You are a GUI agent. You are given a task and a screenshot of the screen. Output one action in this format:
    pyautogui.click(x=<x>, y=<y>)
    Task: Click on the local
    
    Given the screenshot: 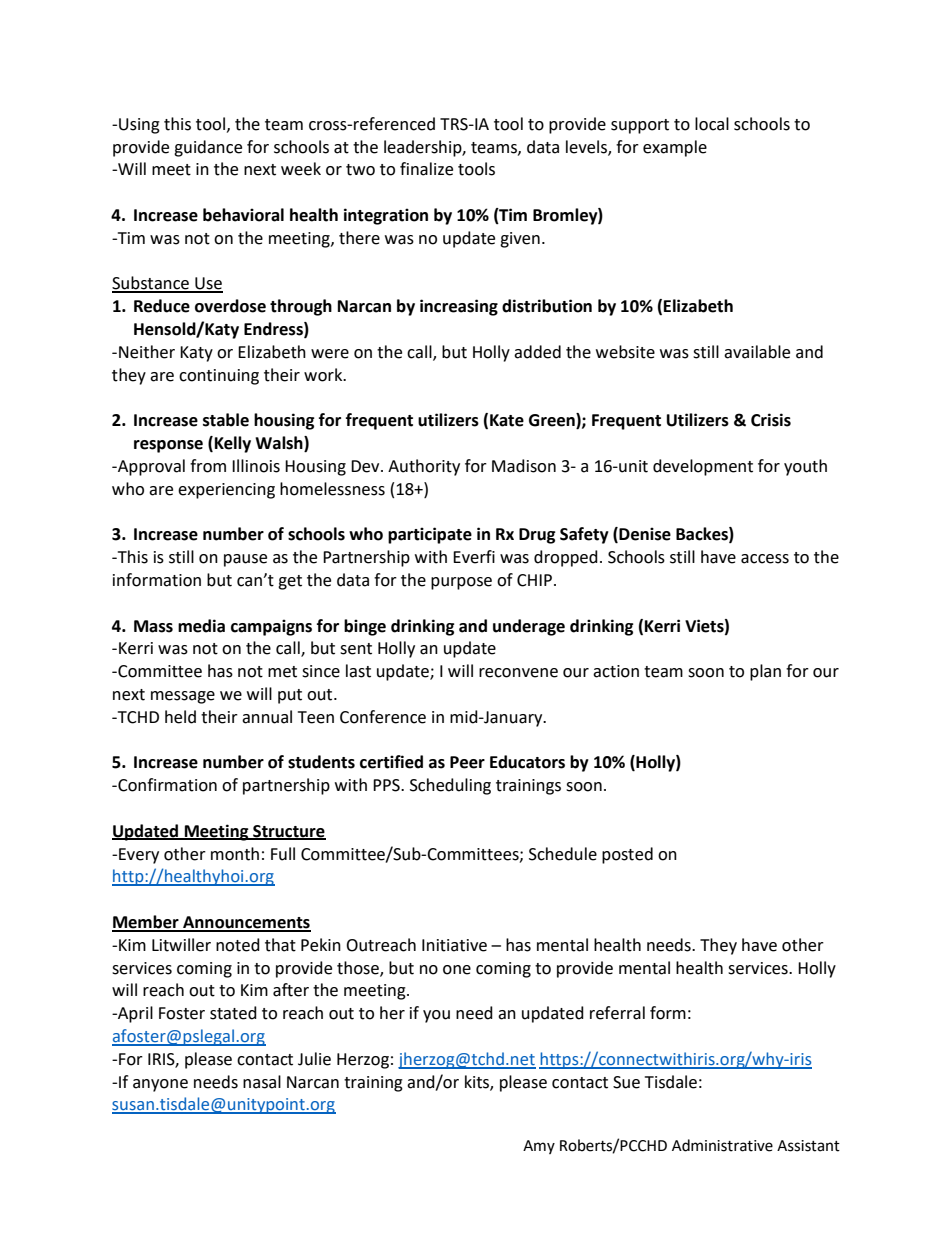 What is the action you would take?
    pyautogui.click(x=712, y=124)
